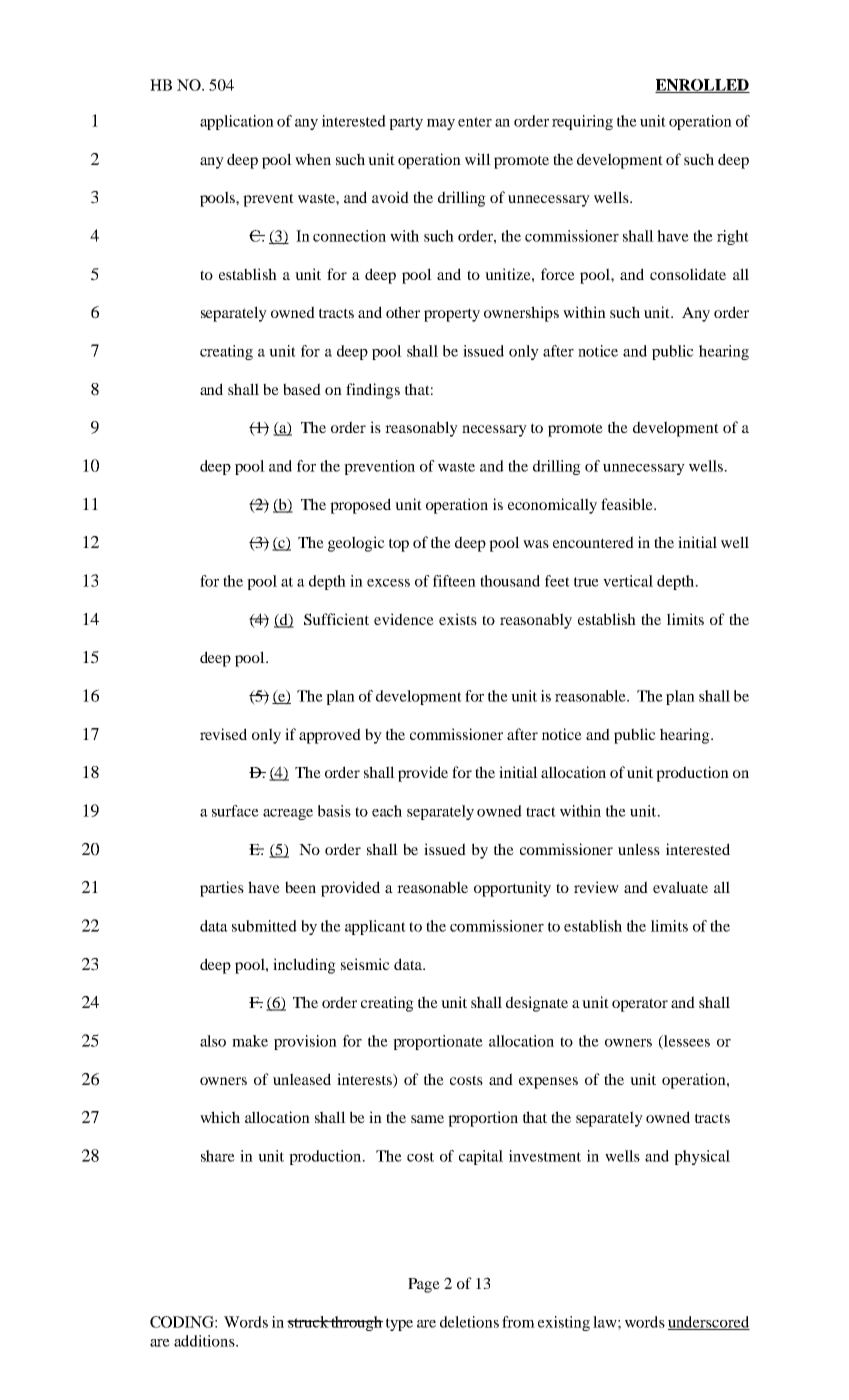  Describe the element at coordinates (424, 1285) in the page. I see `Page` at that location.
